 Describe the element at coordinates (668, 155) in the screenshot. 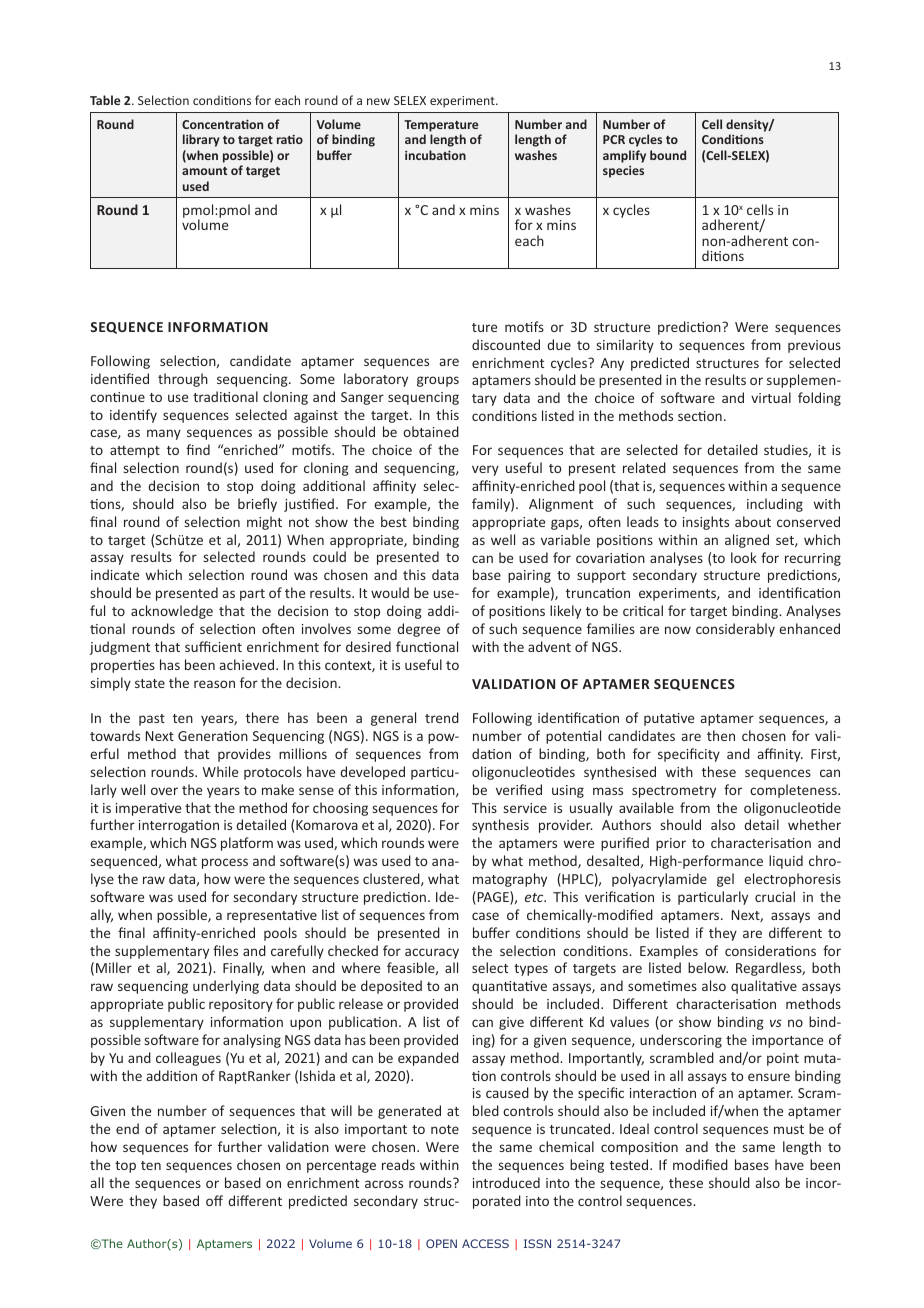

I see `bound` at that location.
